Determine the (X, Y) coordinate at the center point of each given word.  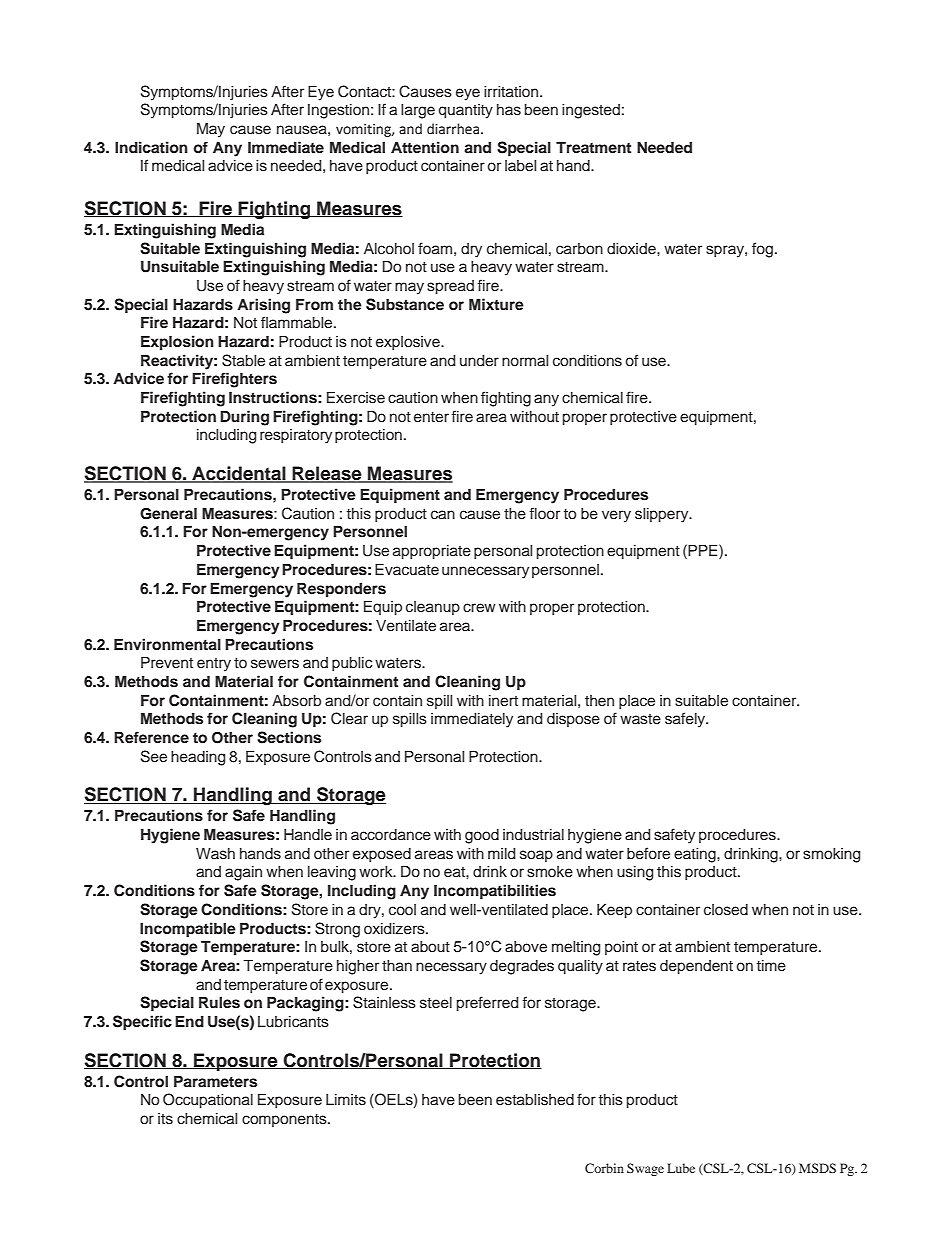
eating (696, 855)
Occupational (208, 1101)
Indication (151, 147)
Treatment (593, 147)
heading (198, 758)
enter (431, 417)
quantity (465, 111)
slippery (663, 515)
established (535, 1100)
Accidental (239, 474)
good (482, 836)
